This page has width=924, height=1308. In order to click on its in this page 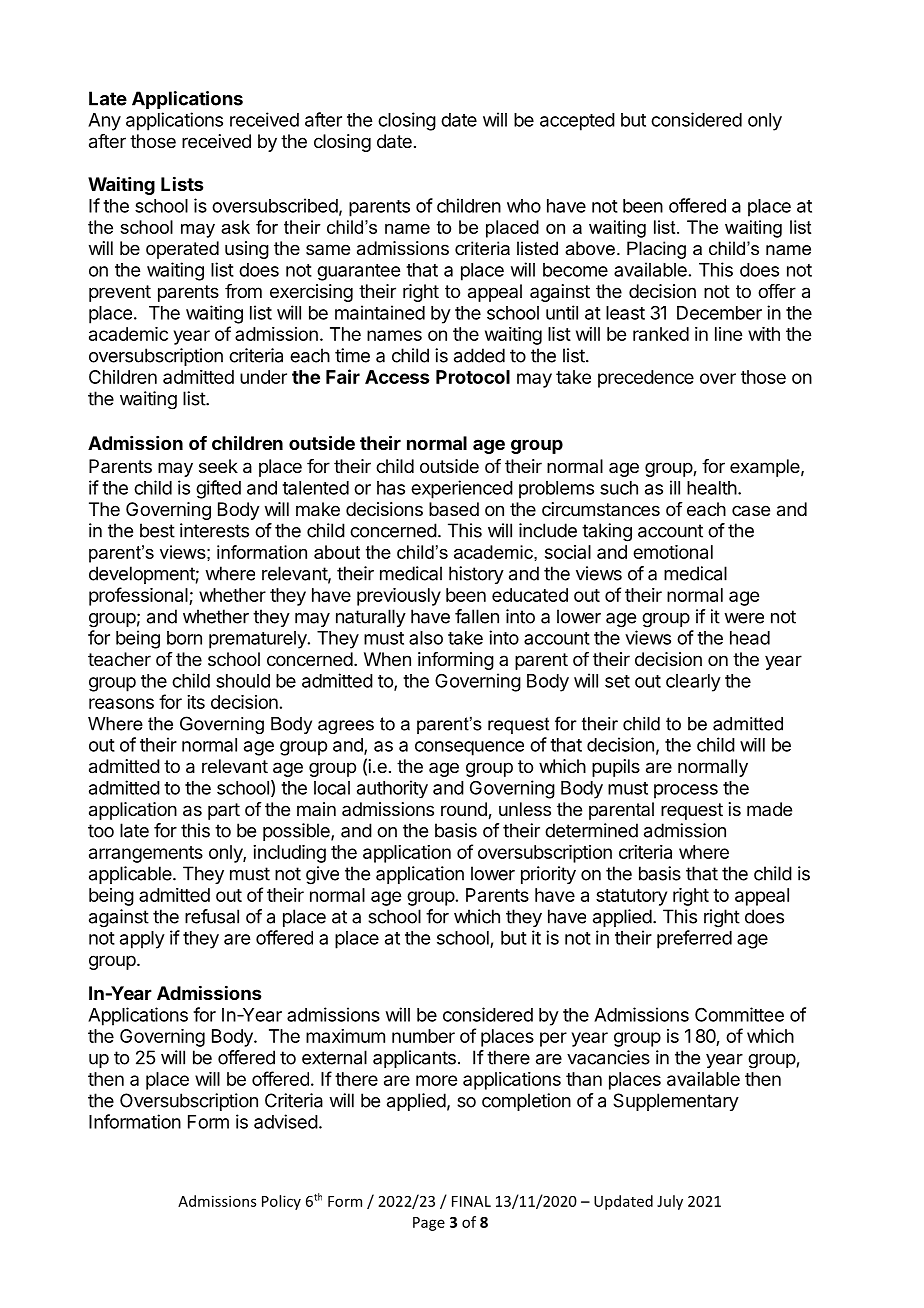, I will do `click(196, 702)`.
